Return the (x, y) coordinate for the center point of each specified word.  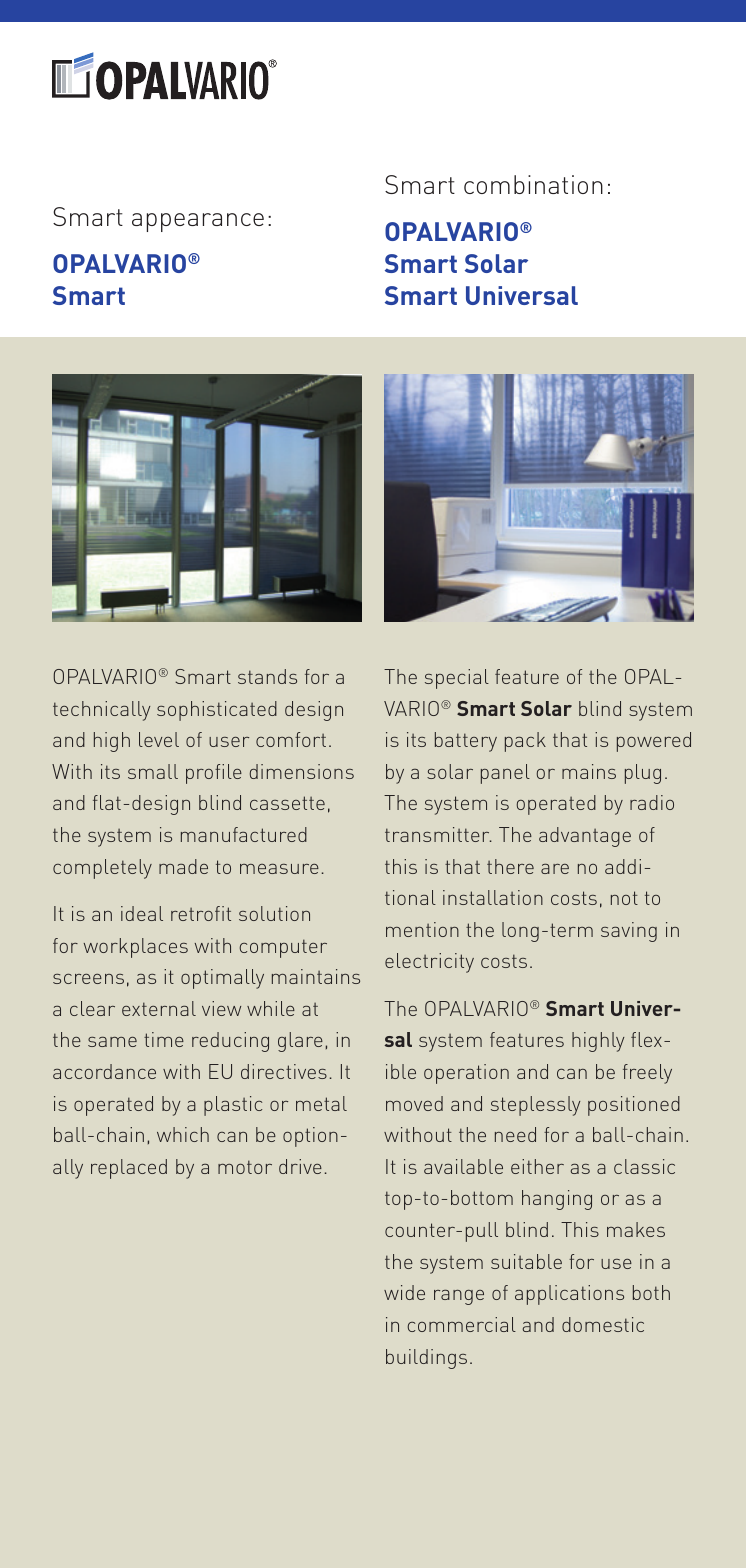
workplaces (136, 948)
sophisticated (217, 711)
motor (245, 1167)
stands (267, 676)
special (457, 679)
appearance (198, 222)
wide (404, 1292)
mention (422, 929)
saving (629, 932)
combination (533, 184)
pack (525, 742)
